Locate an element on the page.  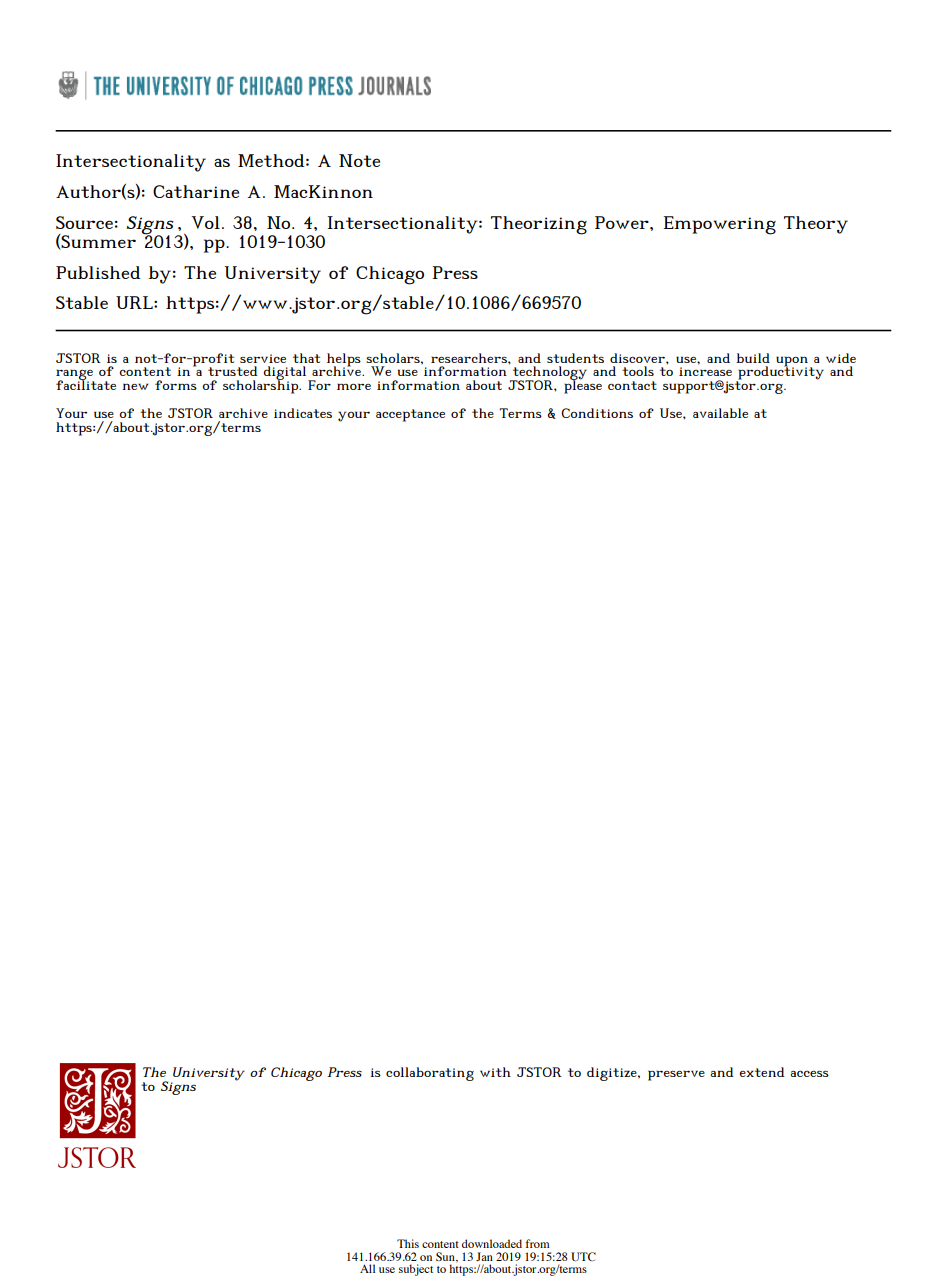
All is located at coordinates (367, 1268).
